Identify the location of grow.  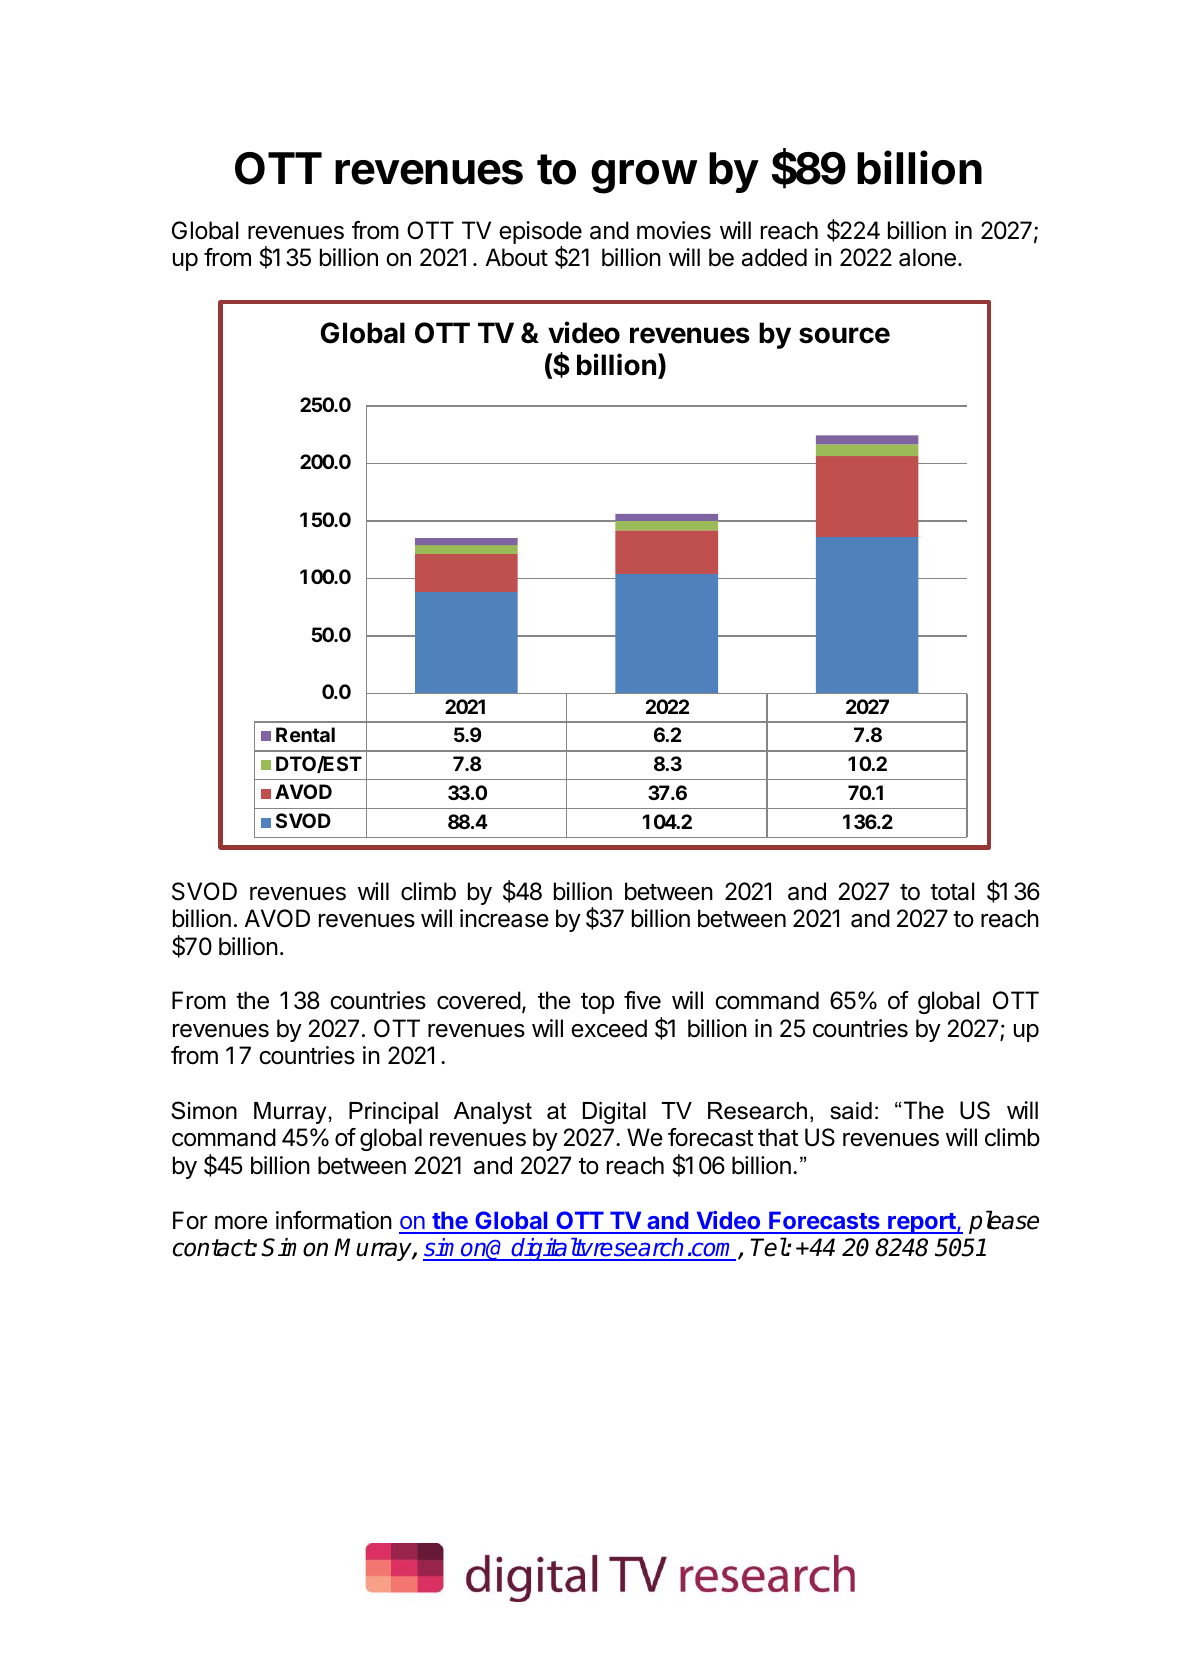
(644, 177).
